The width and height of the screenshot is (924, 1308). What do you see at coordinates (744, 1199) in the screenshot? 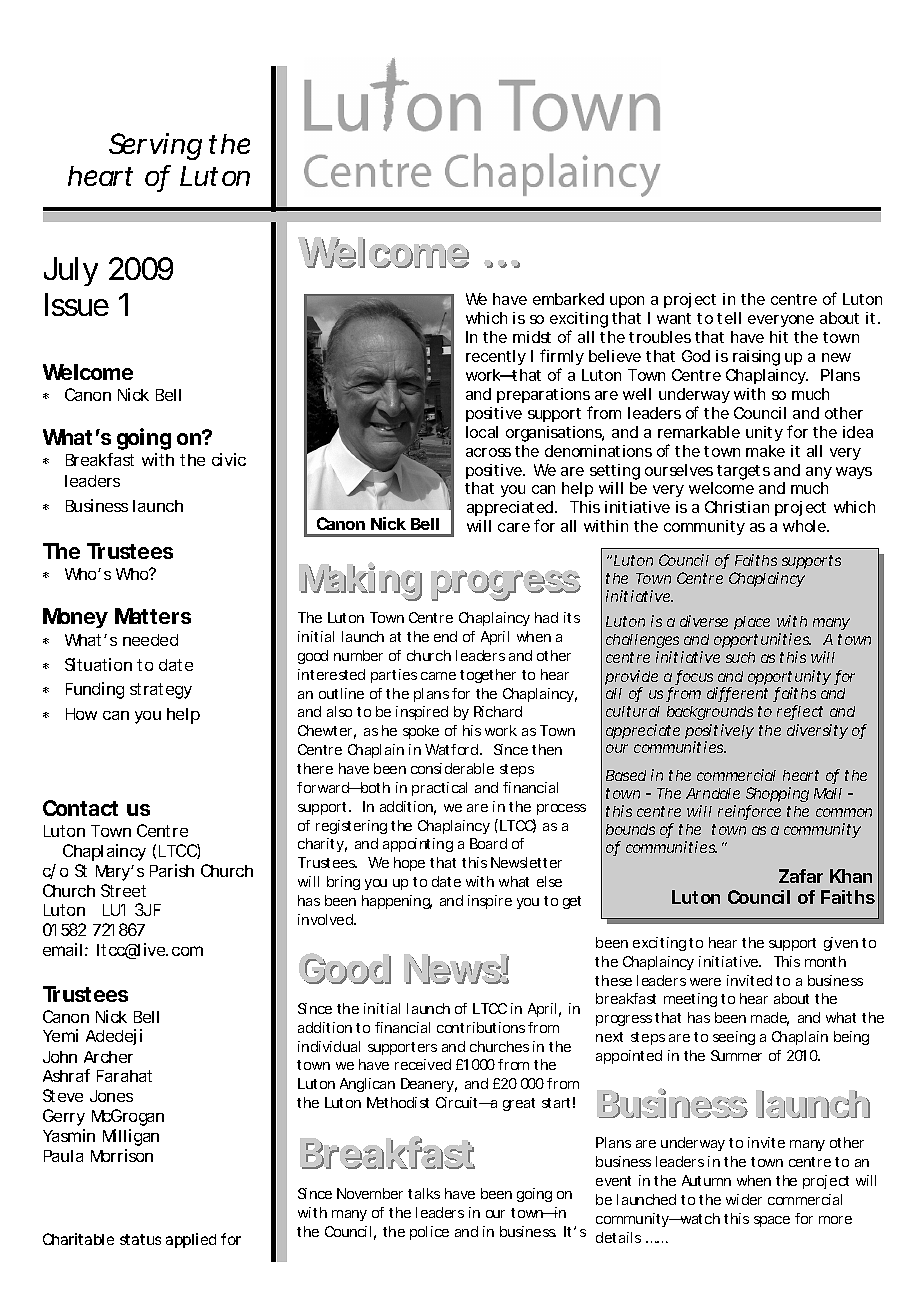
I see `wider` at bounding box center [744, 1199].
